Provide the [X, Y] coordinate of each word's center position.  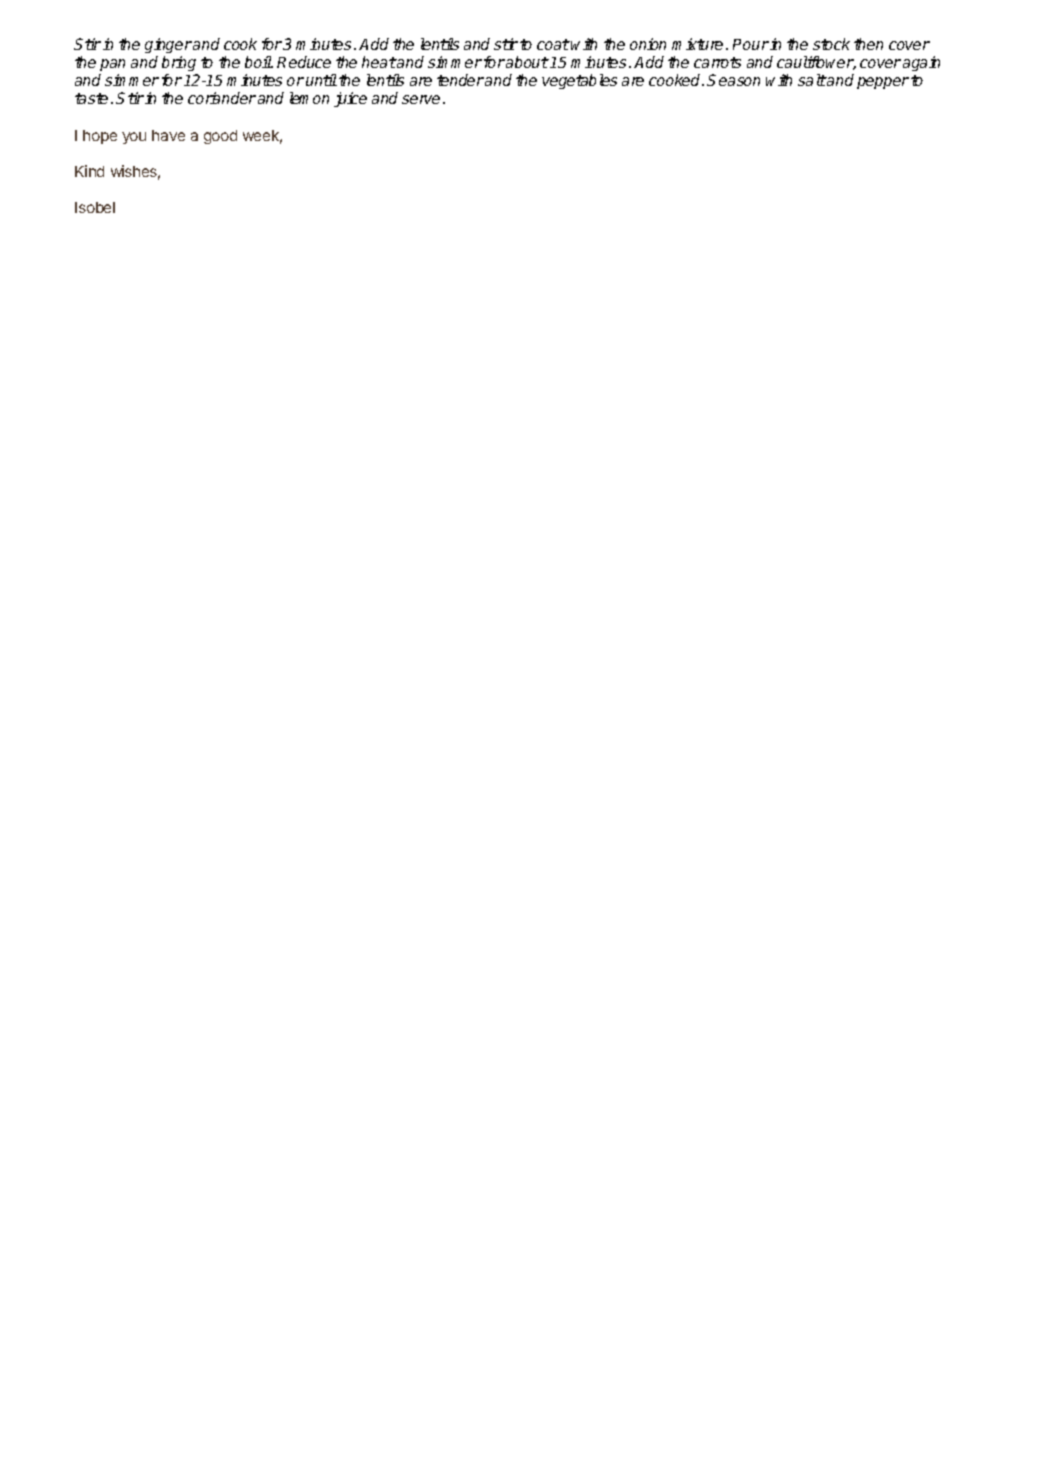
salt [812, 80]
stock [831, 44]
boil [258, 62]
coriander [222, 98]
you [134, 138]
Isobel [95, 207]
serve [421, 99]
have [168, 135]
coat [553, 44]
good [220, 137]
